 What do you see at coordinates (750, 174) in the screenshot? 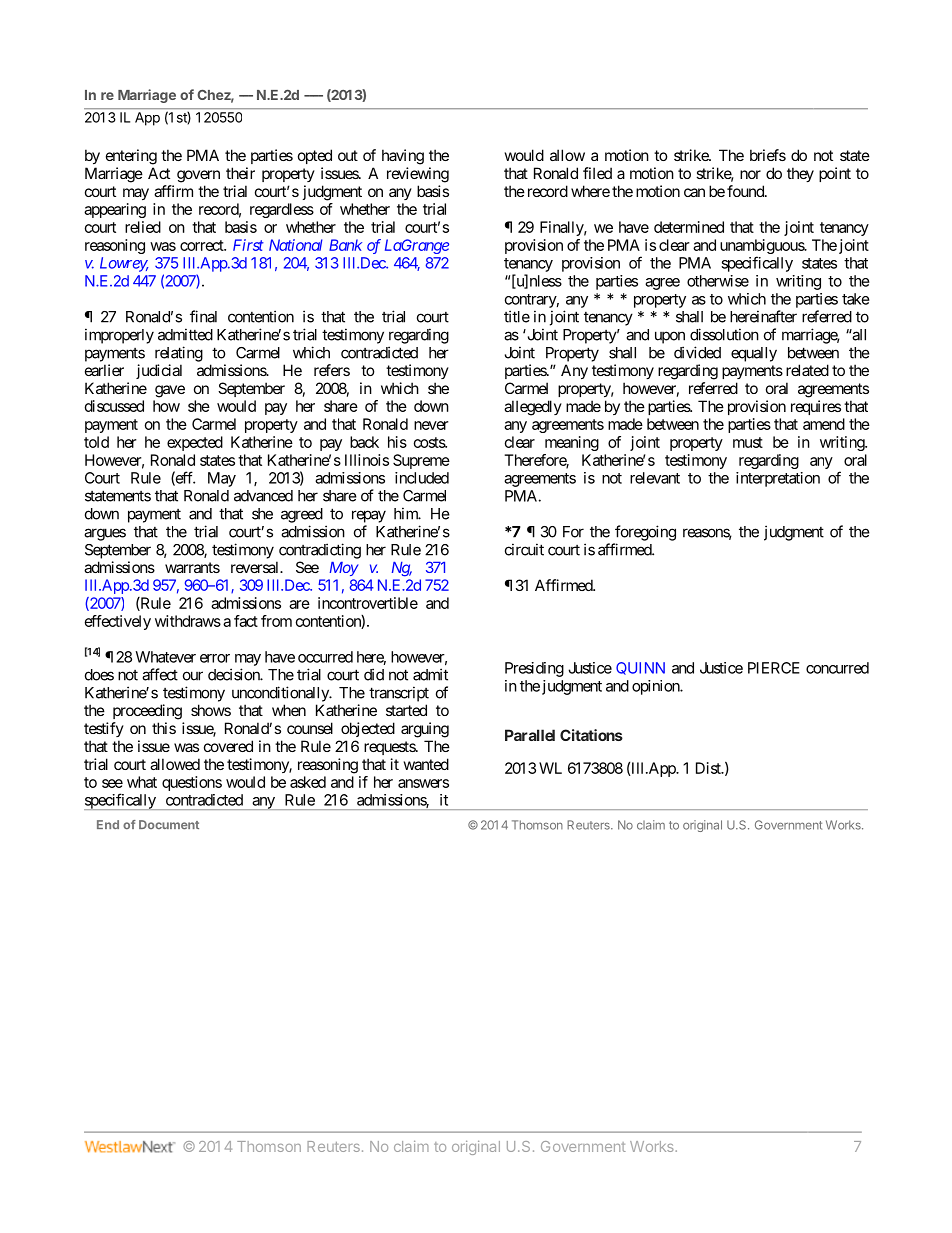
I see `nor` at bounding box center [750, 174].
